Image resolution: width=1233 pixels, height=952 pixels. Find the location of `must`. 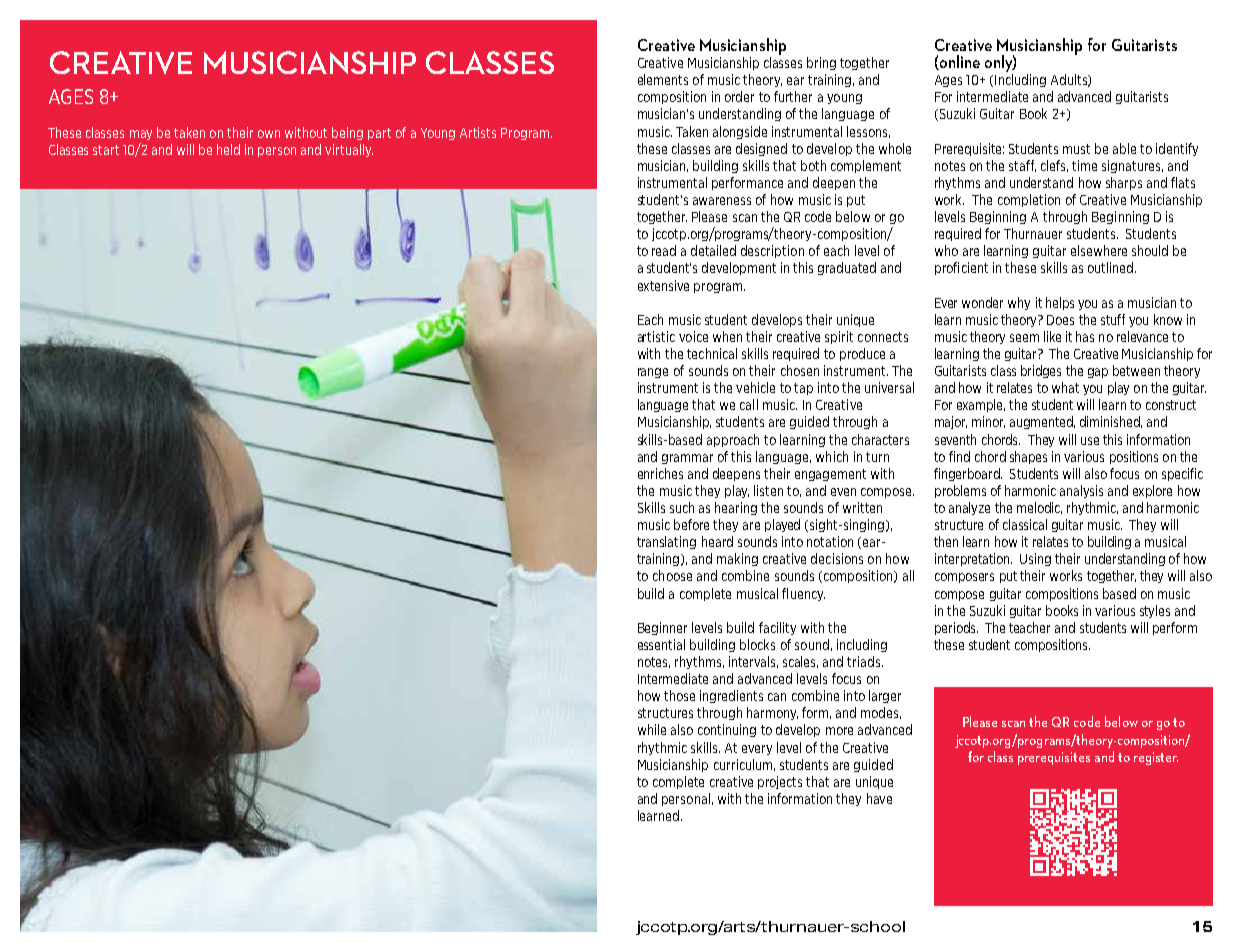

must is located at coordinates (1076, 149).
